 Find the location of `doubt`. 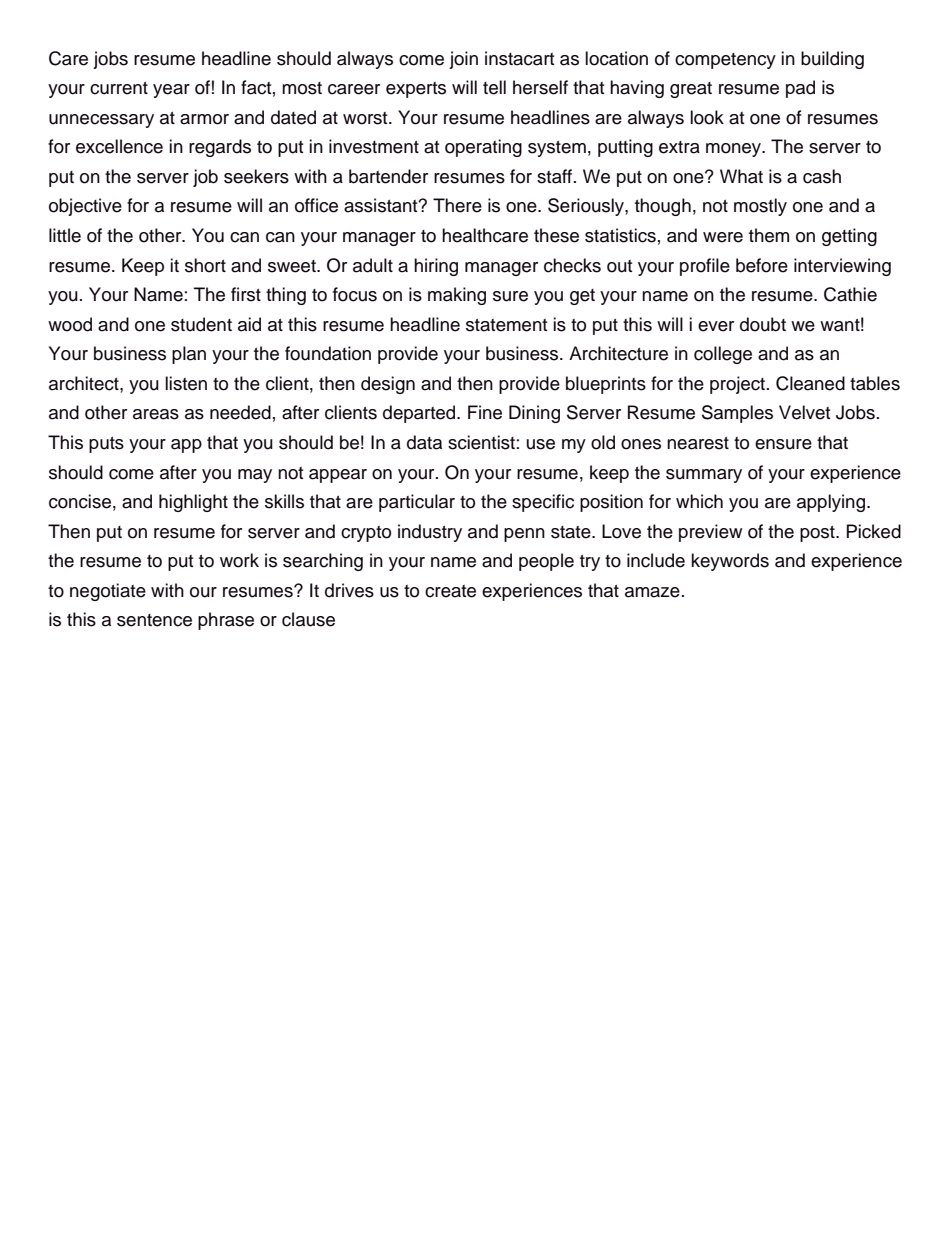

doubt is located at coordinates (763, 324).
